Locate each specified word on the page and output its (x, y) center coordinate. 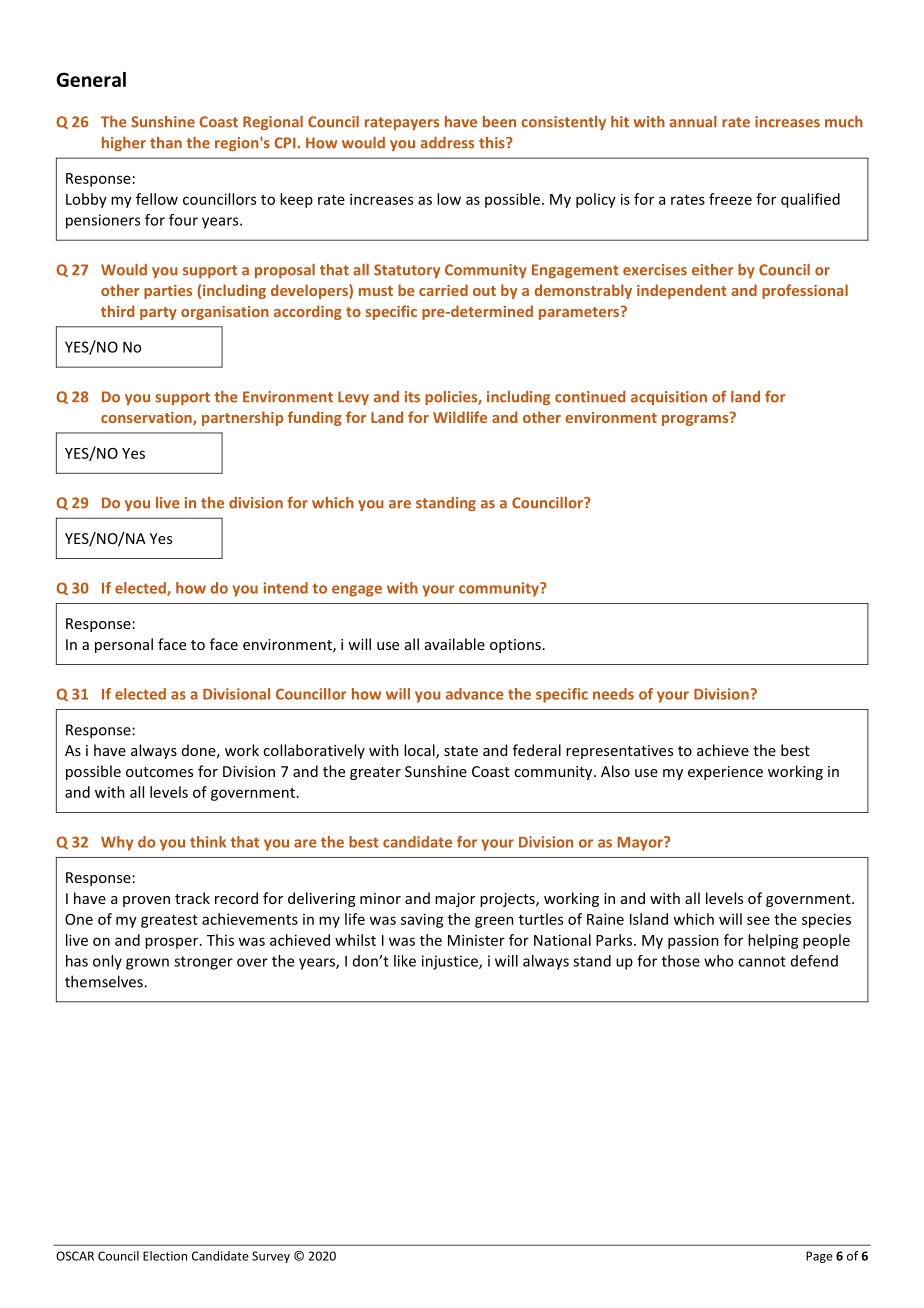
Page (819, 1257)
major (455, 900)
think (208, 842)
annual (693, 122)
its (412, 397)
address (447, 143)
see (758, 920)
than (166, 143)
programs (696, 419)
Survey (271, 1257)
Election (165, 1256)
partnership (242, 418)
